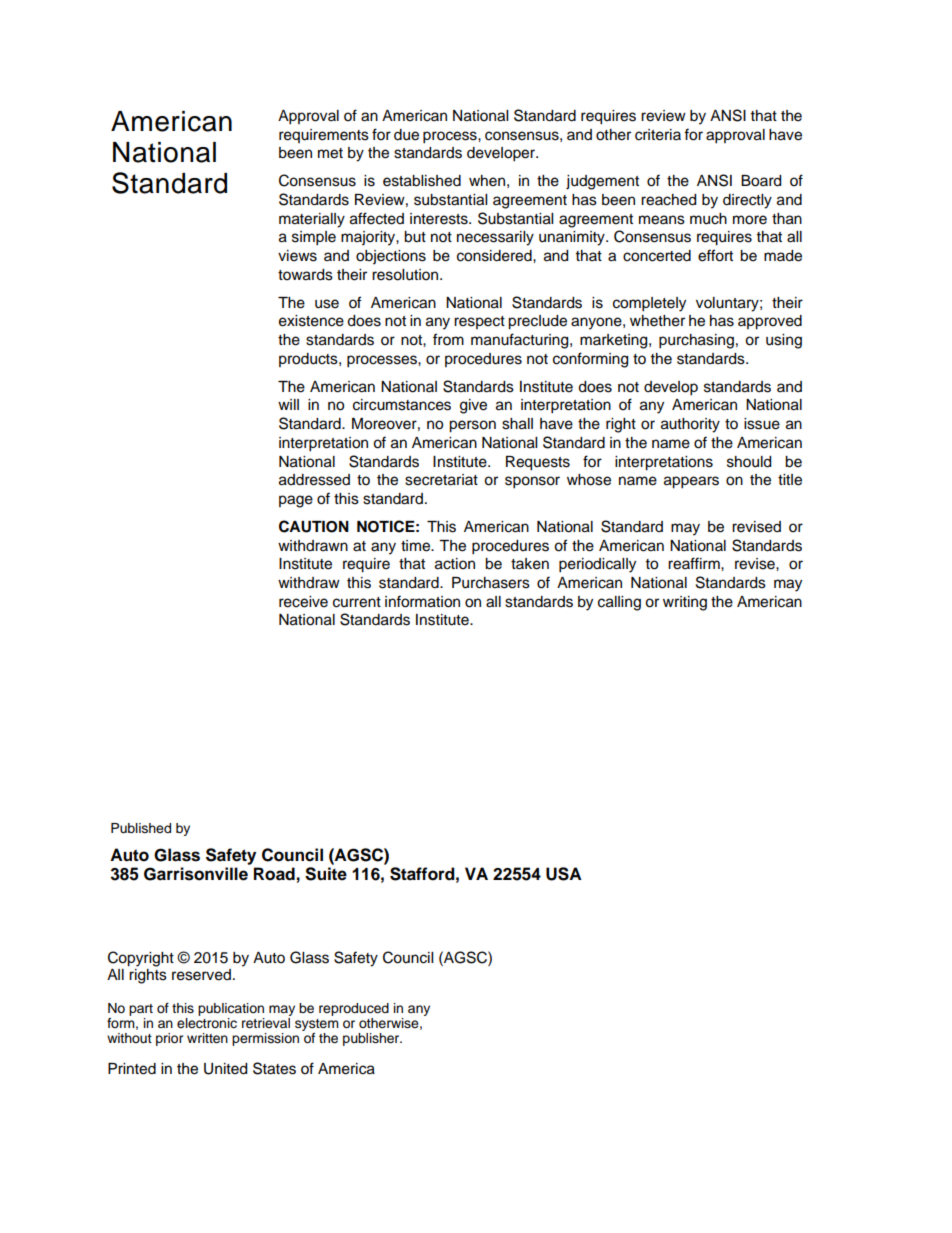 The image size is (952, 1233). What do you see at coordinates (422, 181) in the screenshot?
I see `established` at bounding box center [422, 181].
